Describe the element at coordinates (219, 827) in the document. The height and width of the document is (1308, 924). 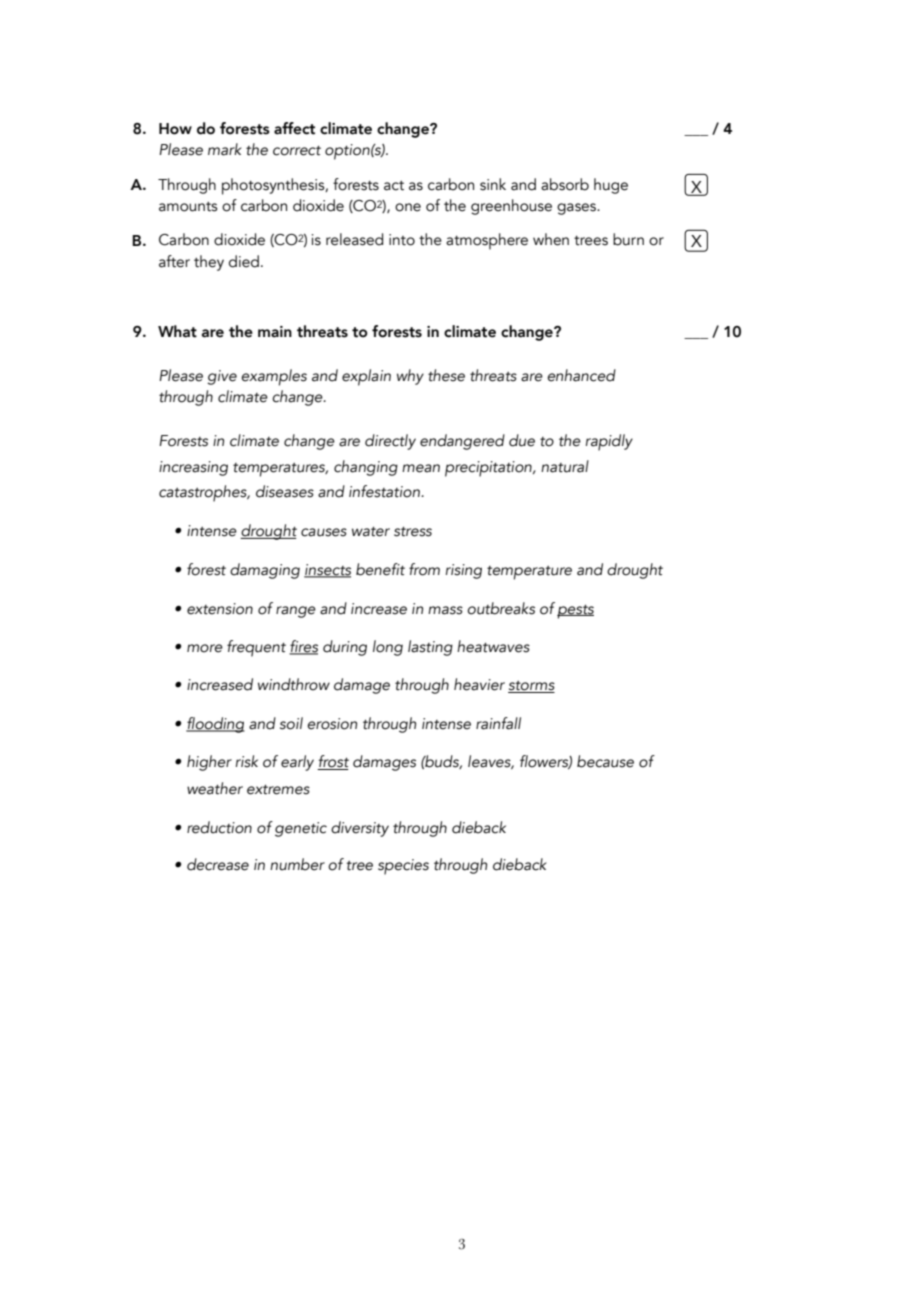
I see `reduction` at that location.
